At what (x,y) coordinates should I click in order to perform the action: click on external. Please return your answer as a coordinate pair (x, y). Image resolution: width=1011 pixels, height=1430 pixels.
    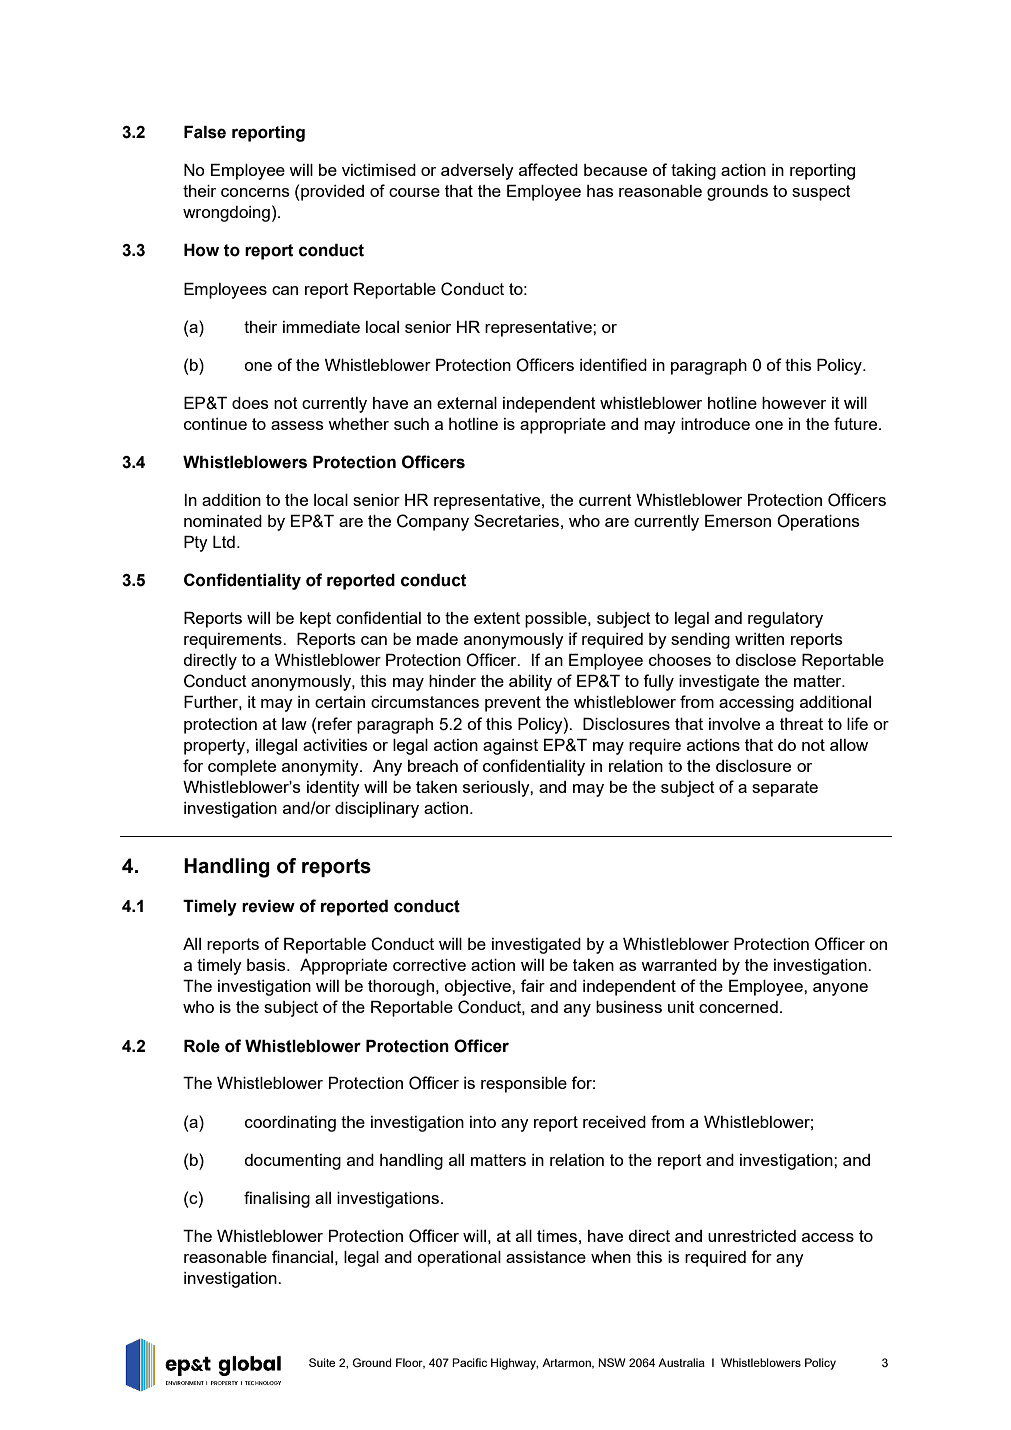
    Looking at the image, I should click on (467, 403).
